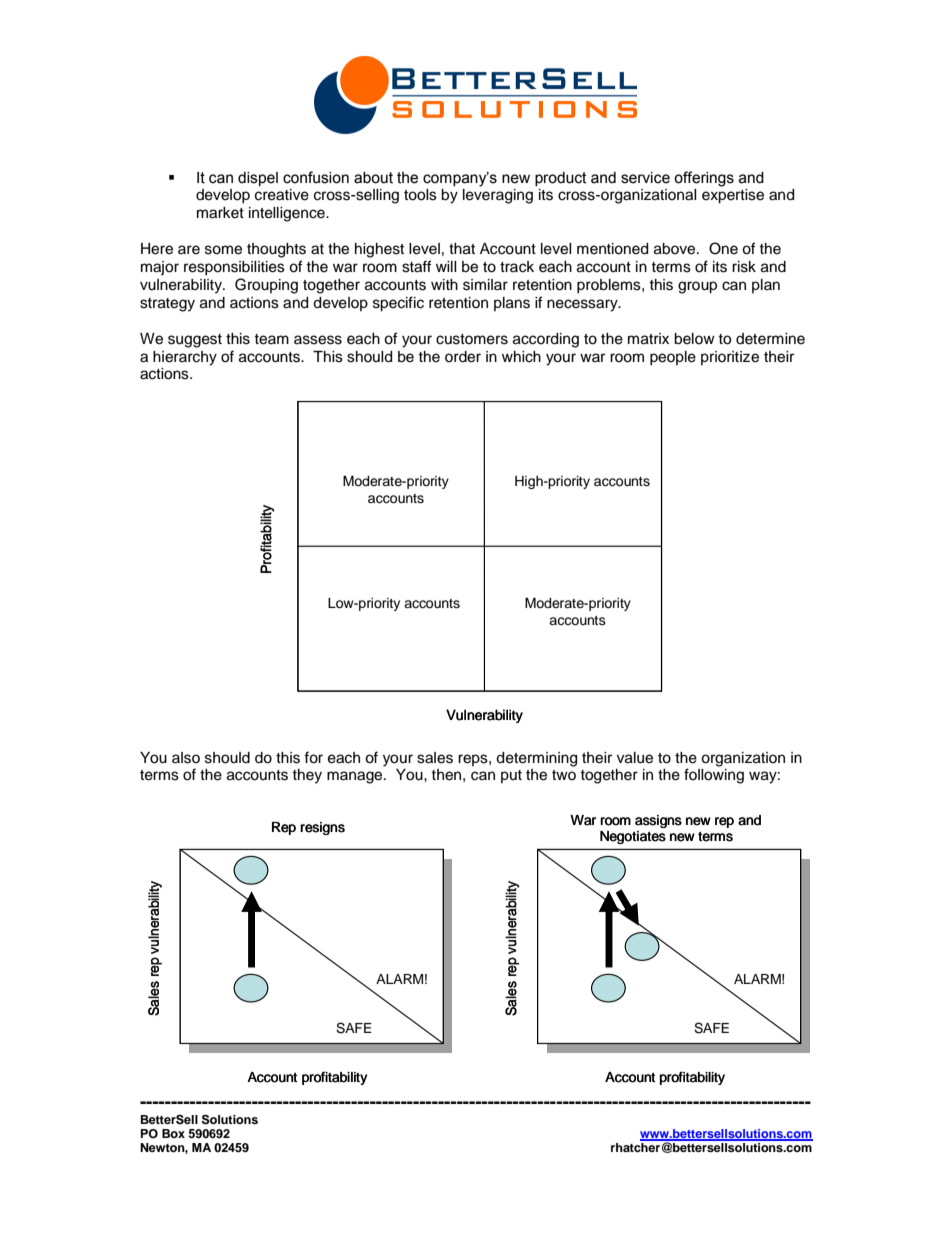  Describe the element at coordinates (564, 775) in the image. I see `two` at that location.
